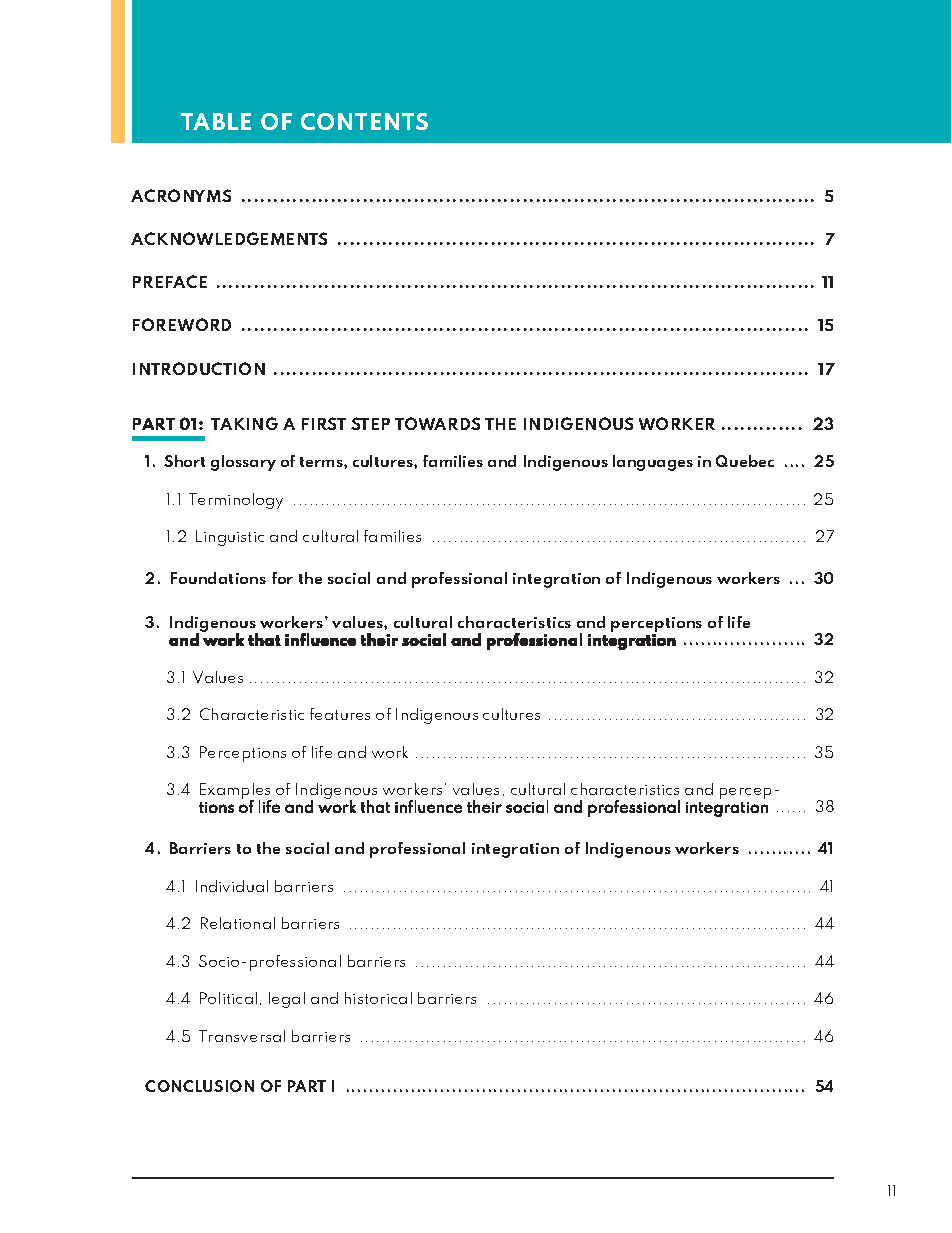  What do you see at coordinates (745, 461) in the image?
I see `Quebec` at bounding box center [745, 461].
